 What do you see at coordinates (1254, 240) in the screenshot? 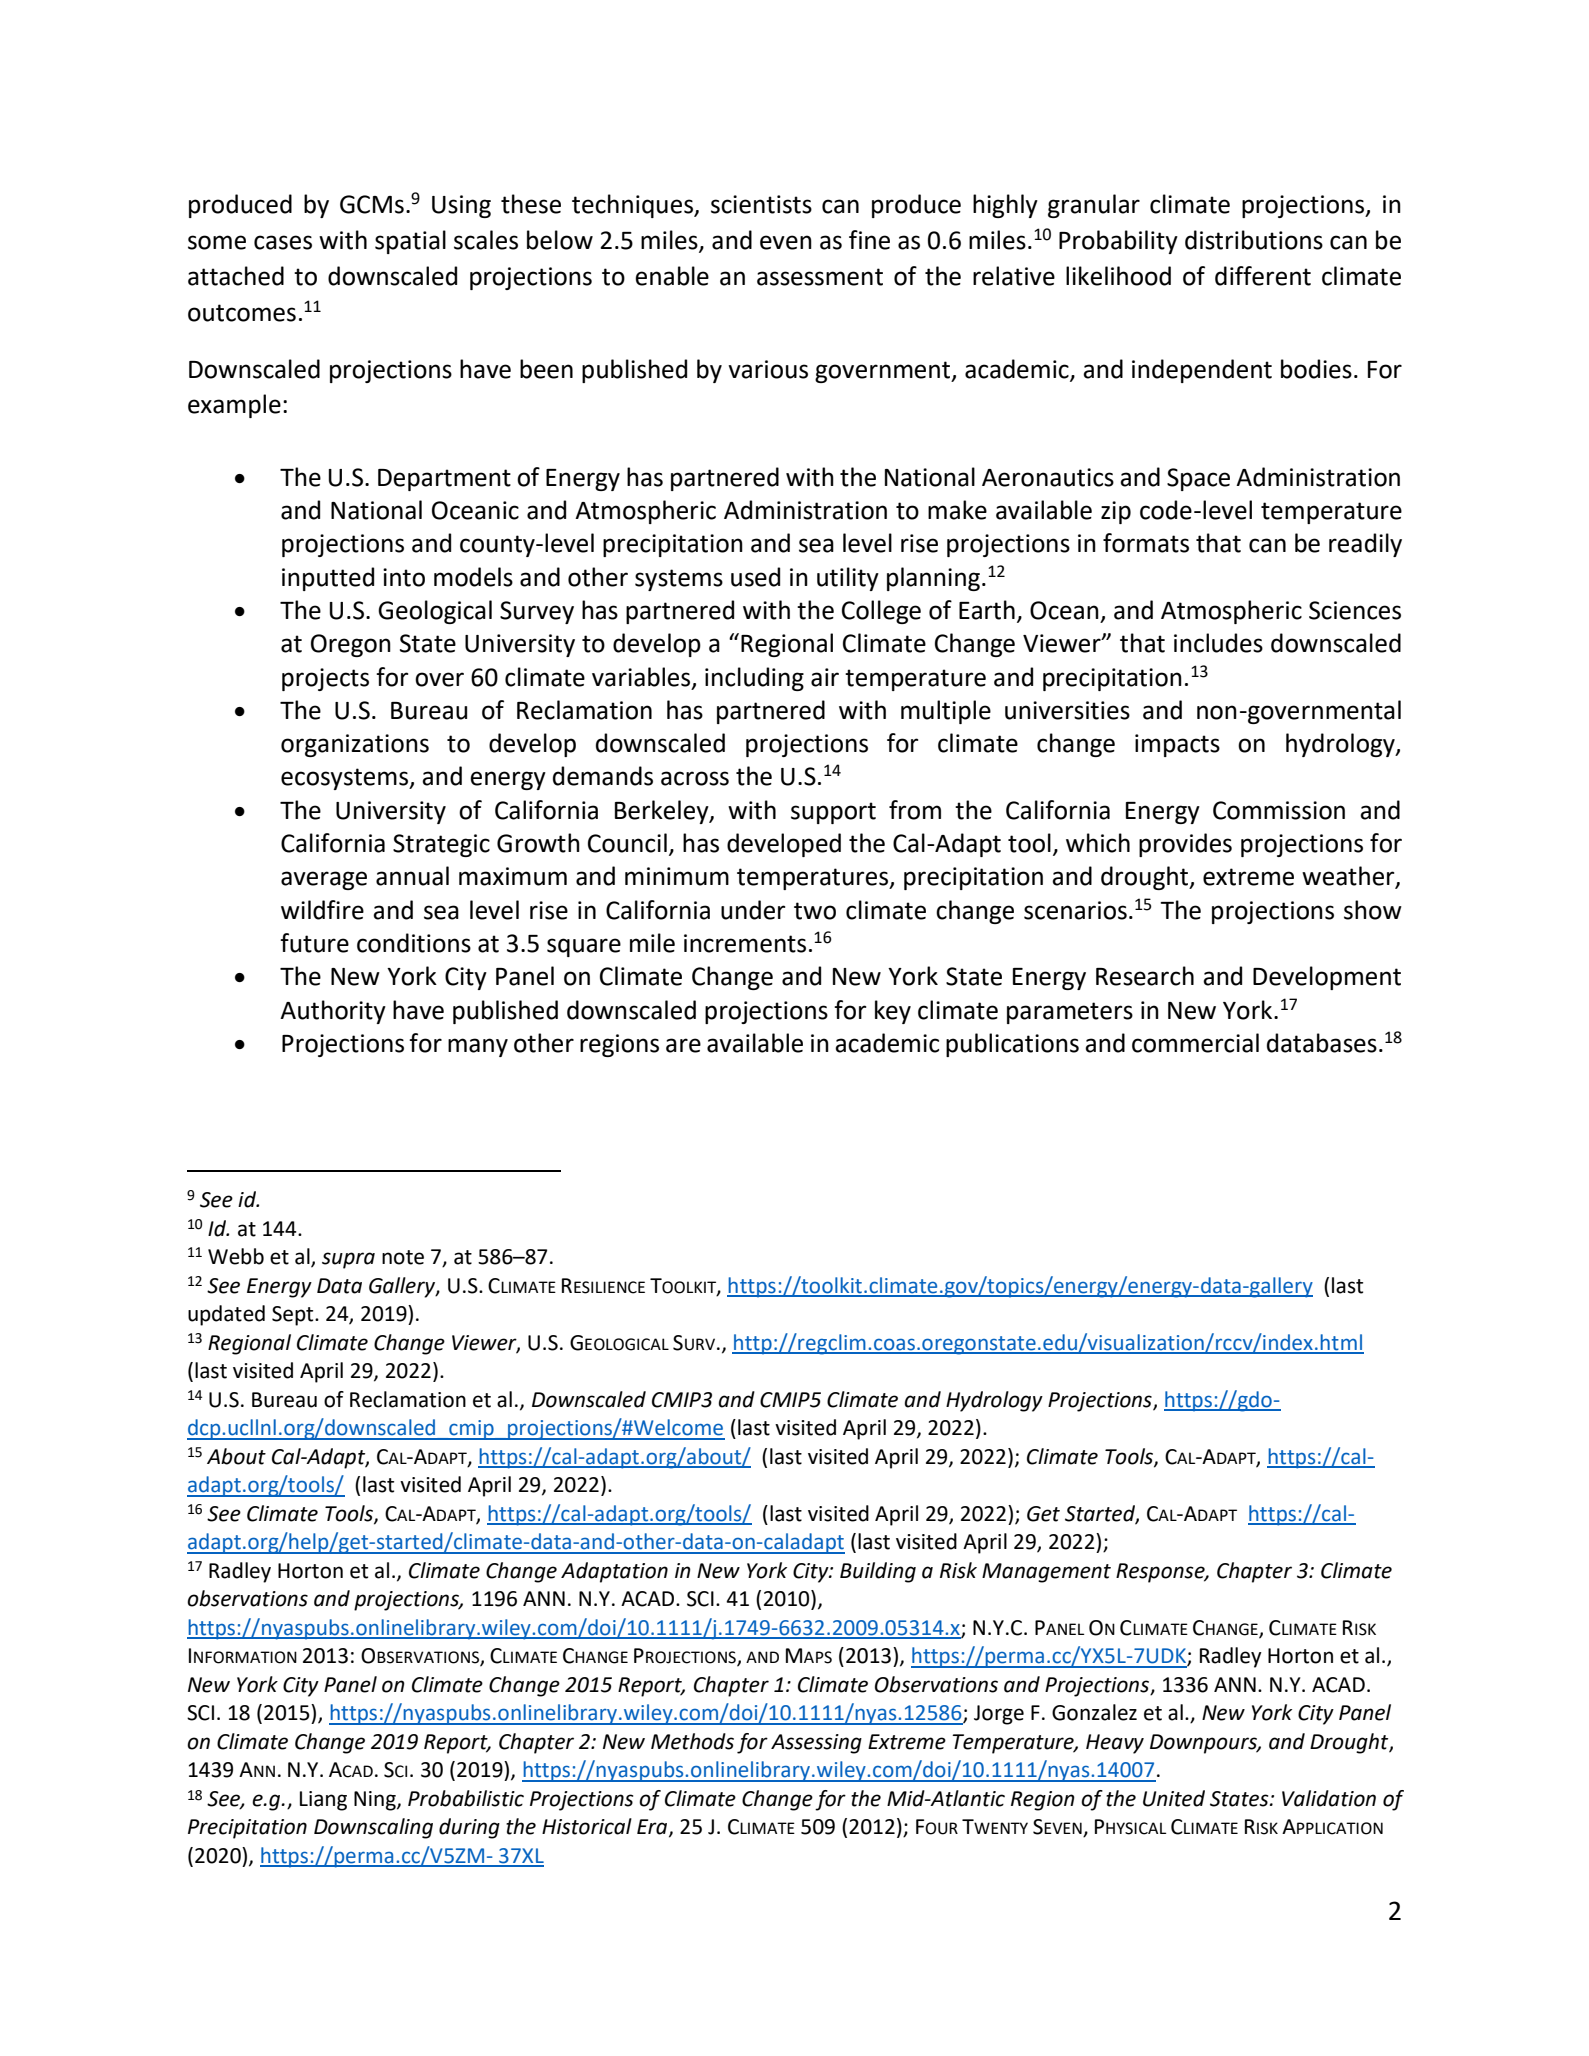
I see `distributions` at bounding box center [1254, 240].
